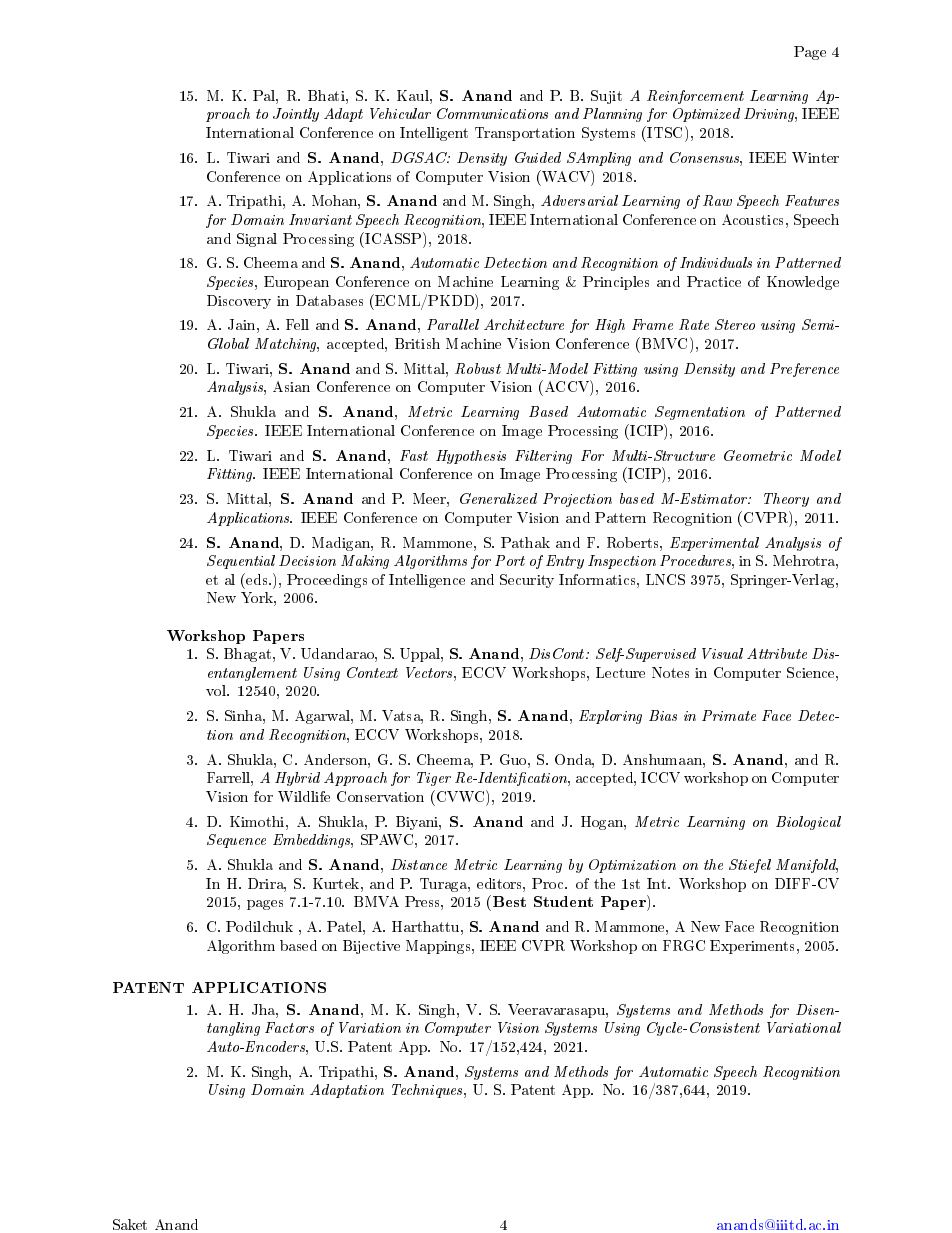  I want to click on Preference, so click(804, 370).
